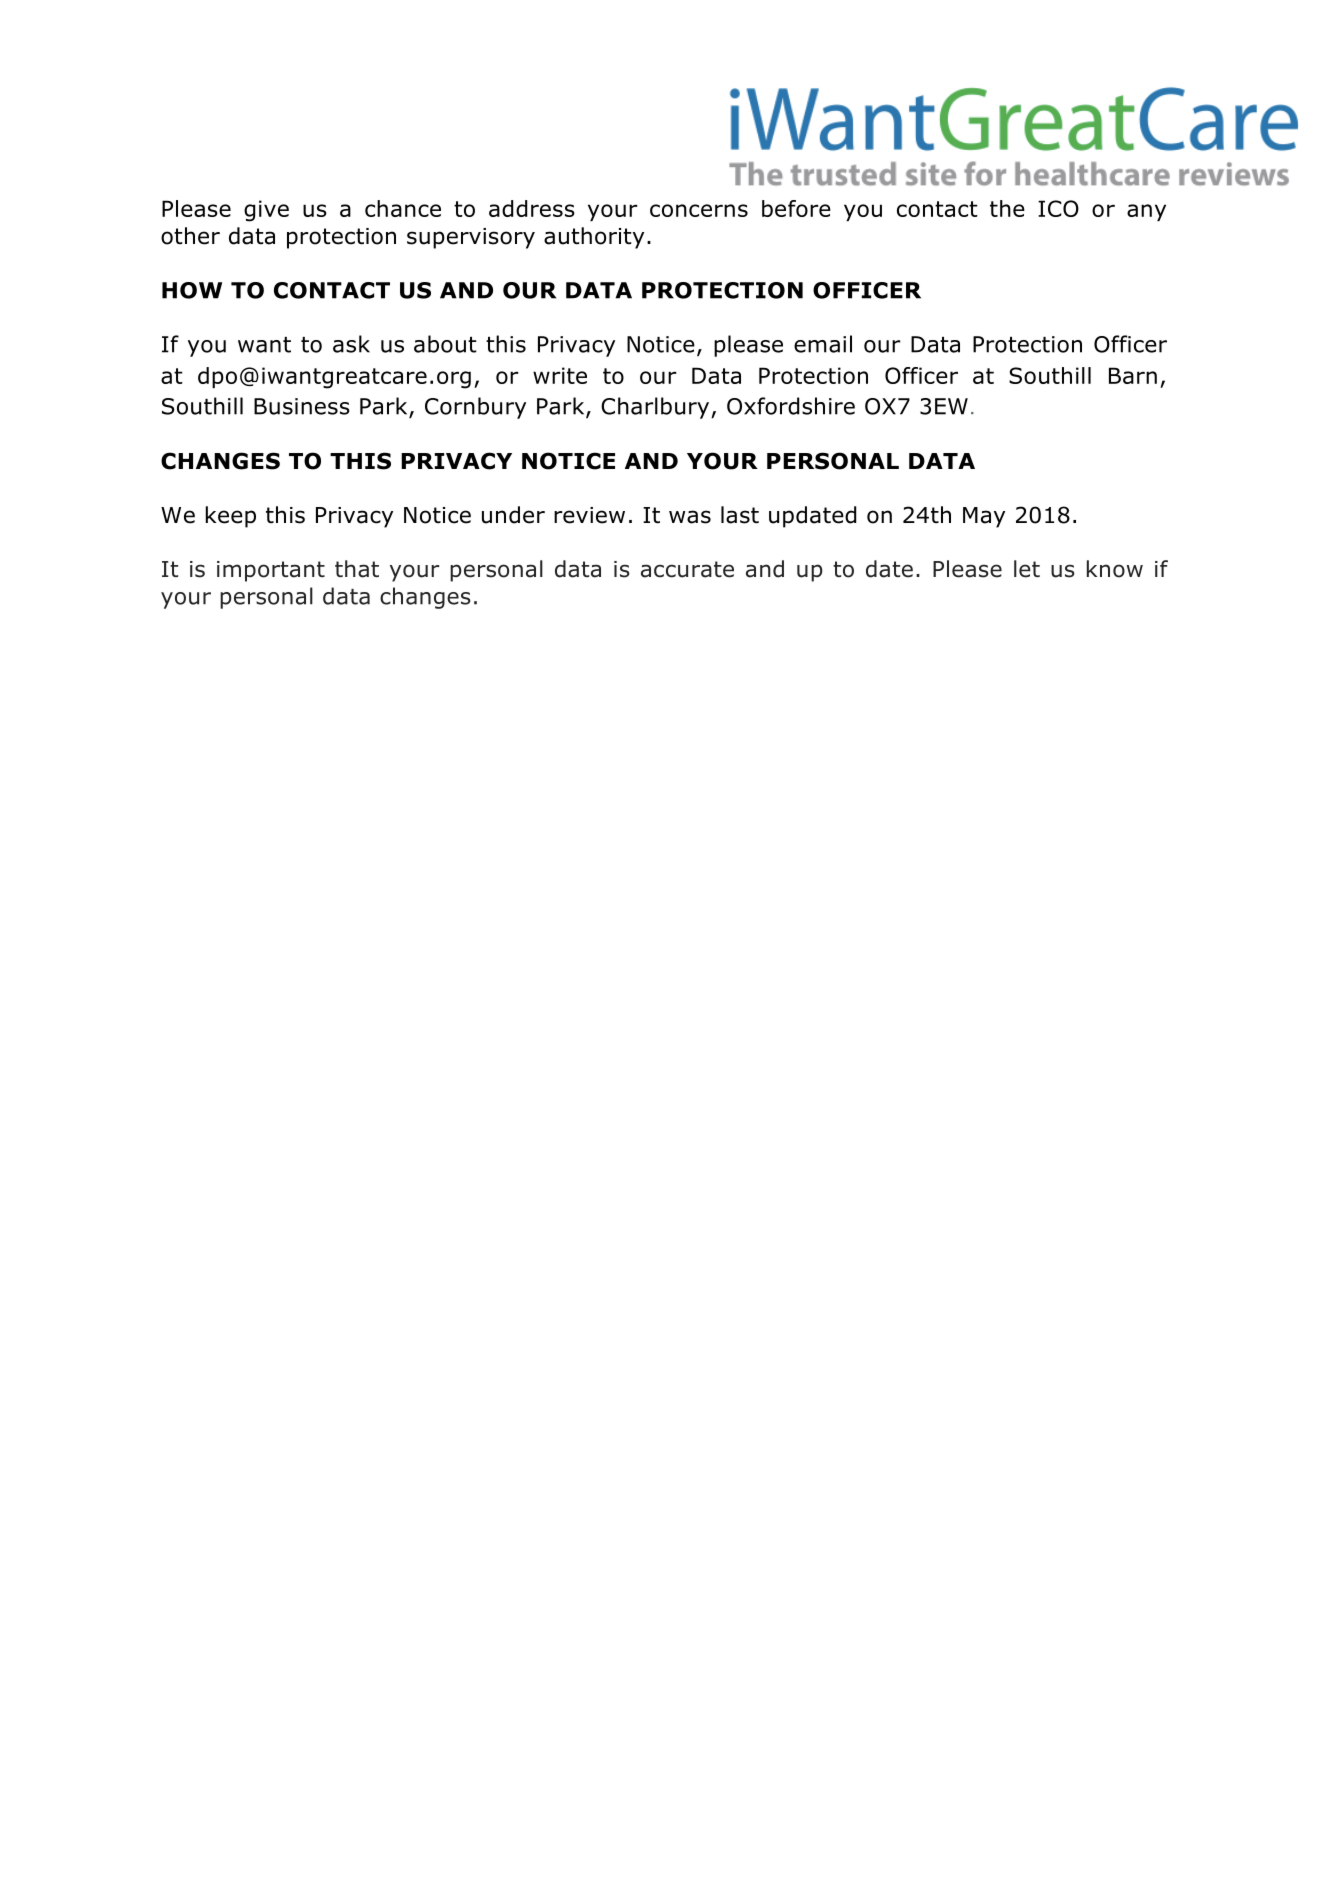 The height and width of the document is (1878, 1327). What do you see at coordinates (1058, 208) in the document?
I see `ICO` at bounding box center [1058, 208].
